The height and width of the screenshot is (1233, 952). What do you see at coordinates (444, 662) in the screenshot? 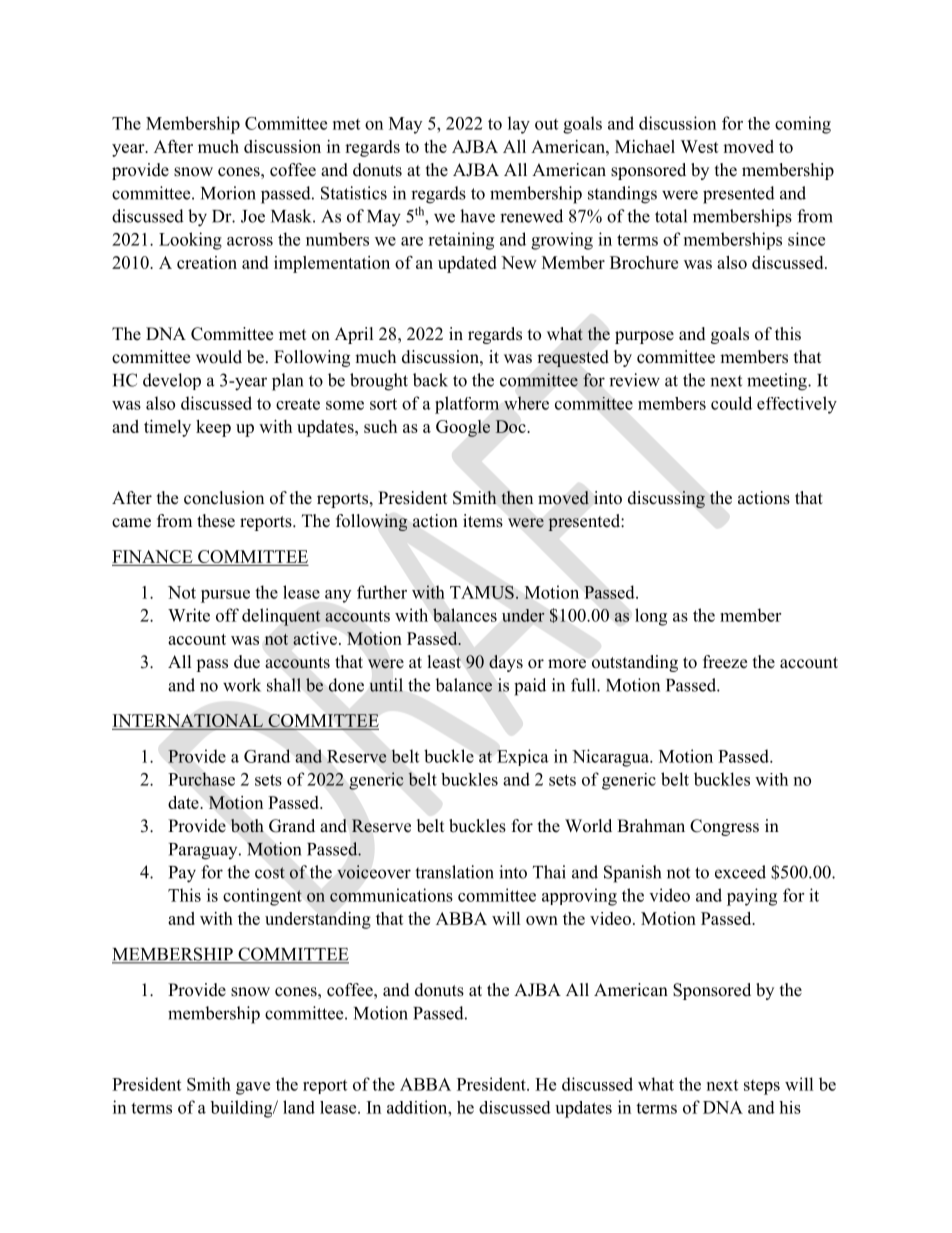
I see `least` at bounding box center [444, 662].
